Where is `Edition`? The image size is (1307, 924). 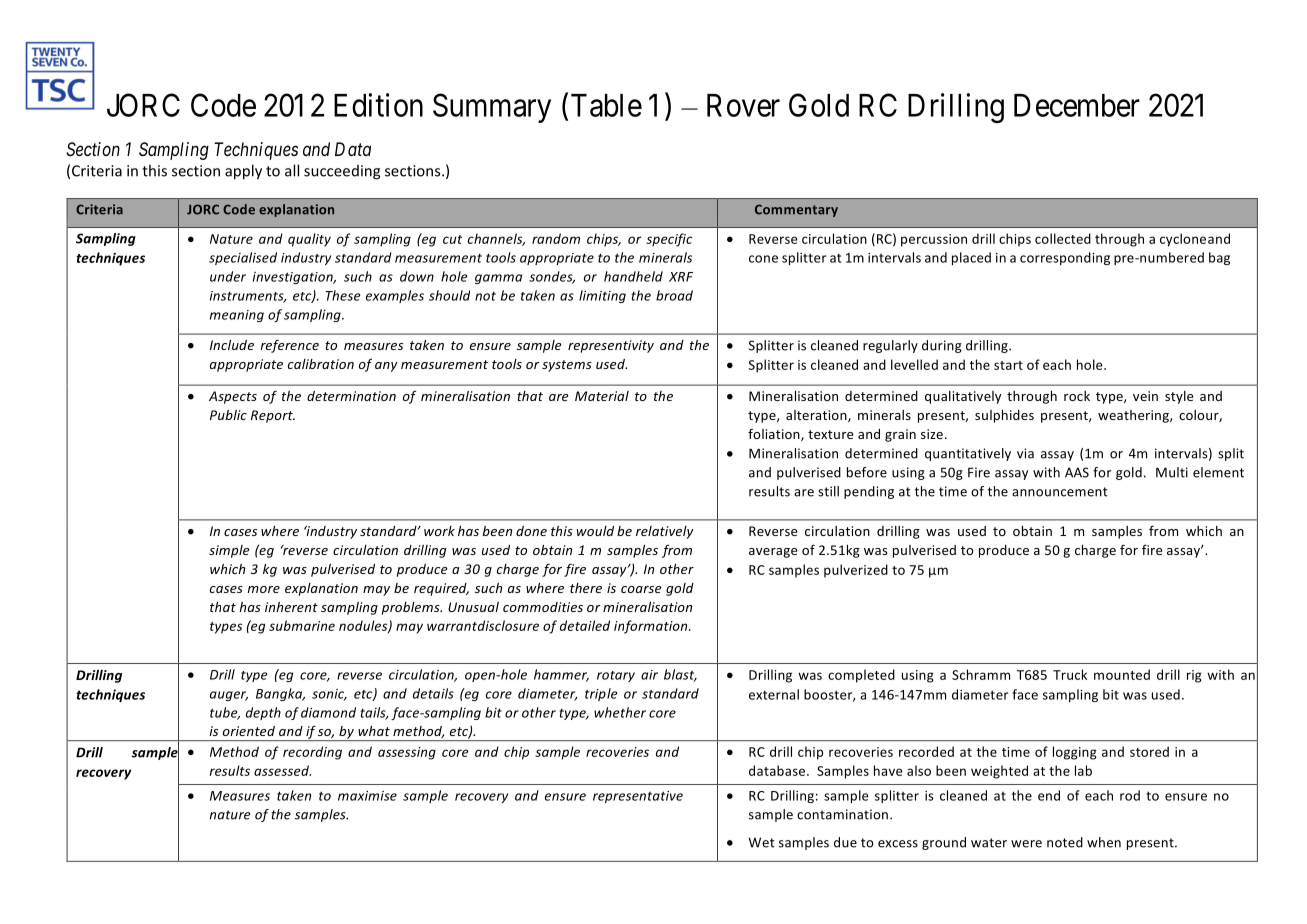 Edition is located at coordinates (378, 105).
